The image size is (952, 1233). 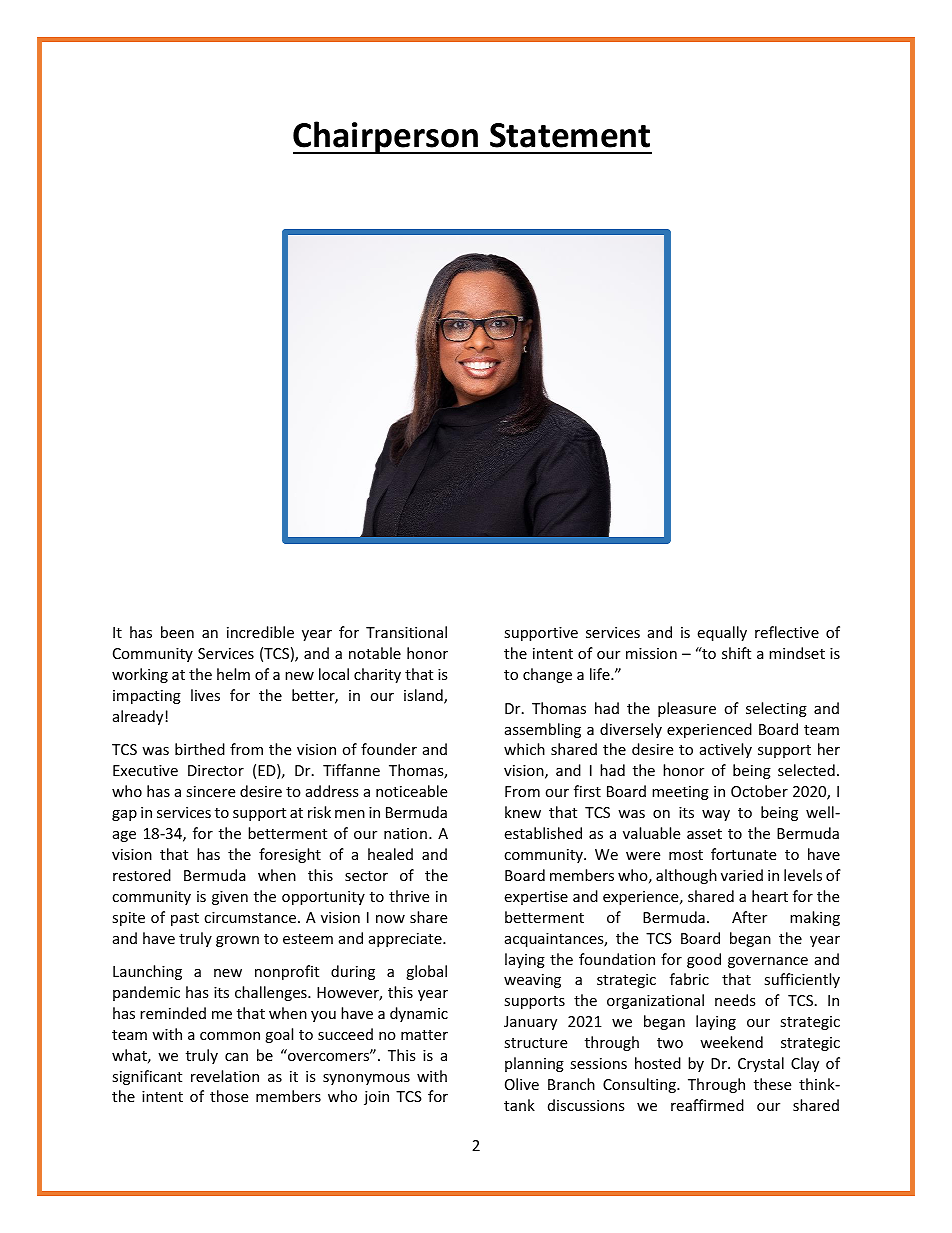 I want to click on planning, so click(x=534, y=1064).
